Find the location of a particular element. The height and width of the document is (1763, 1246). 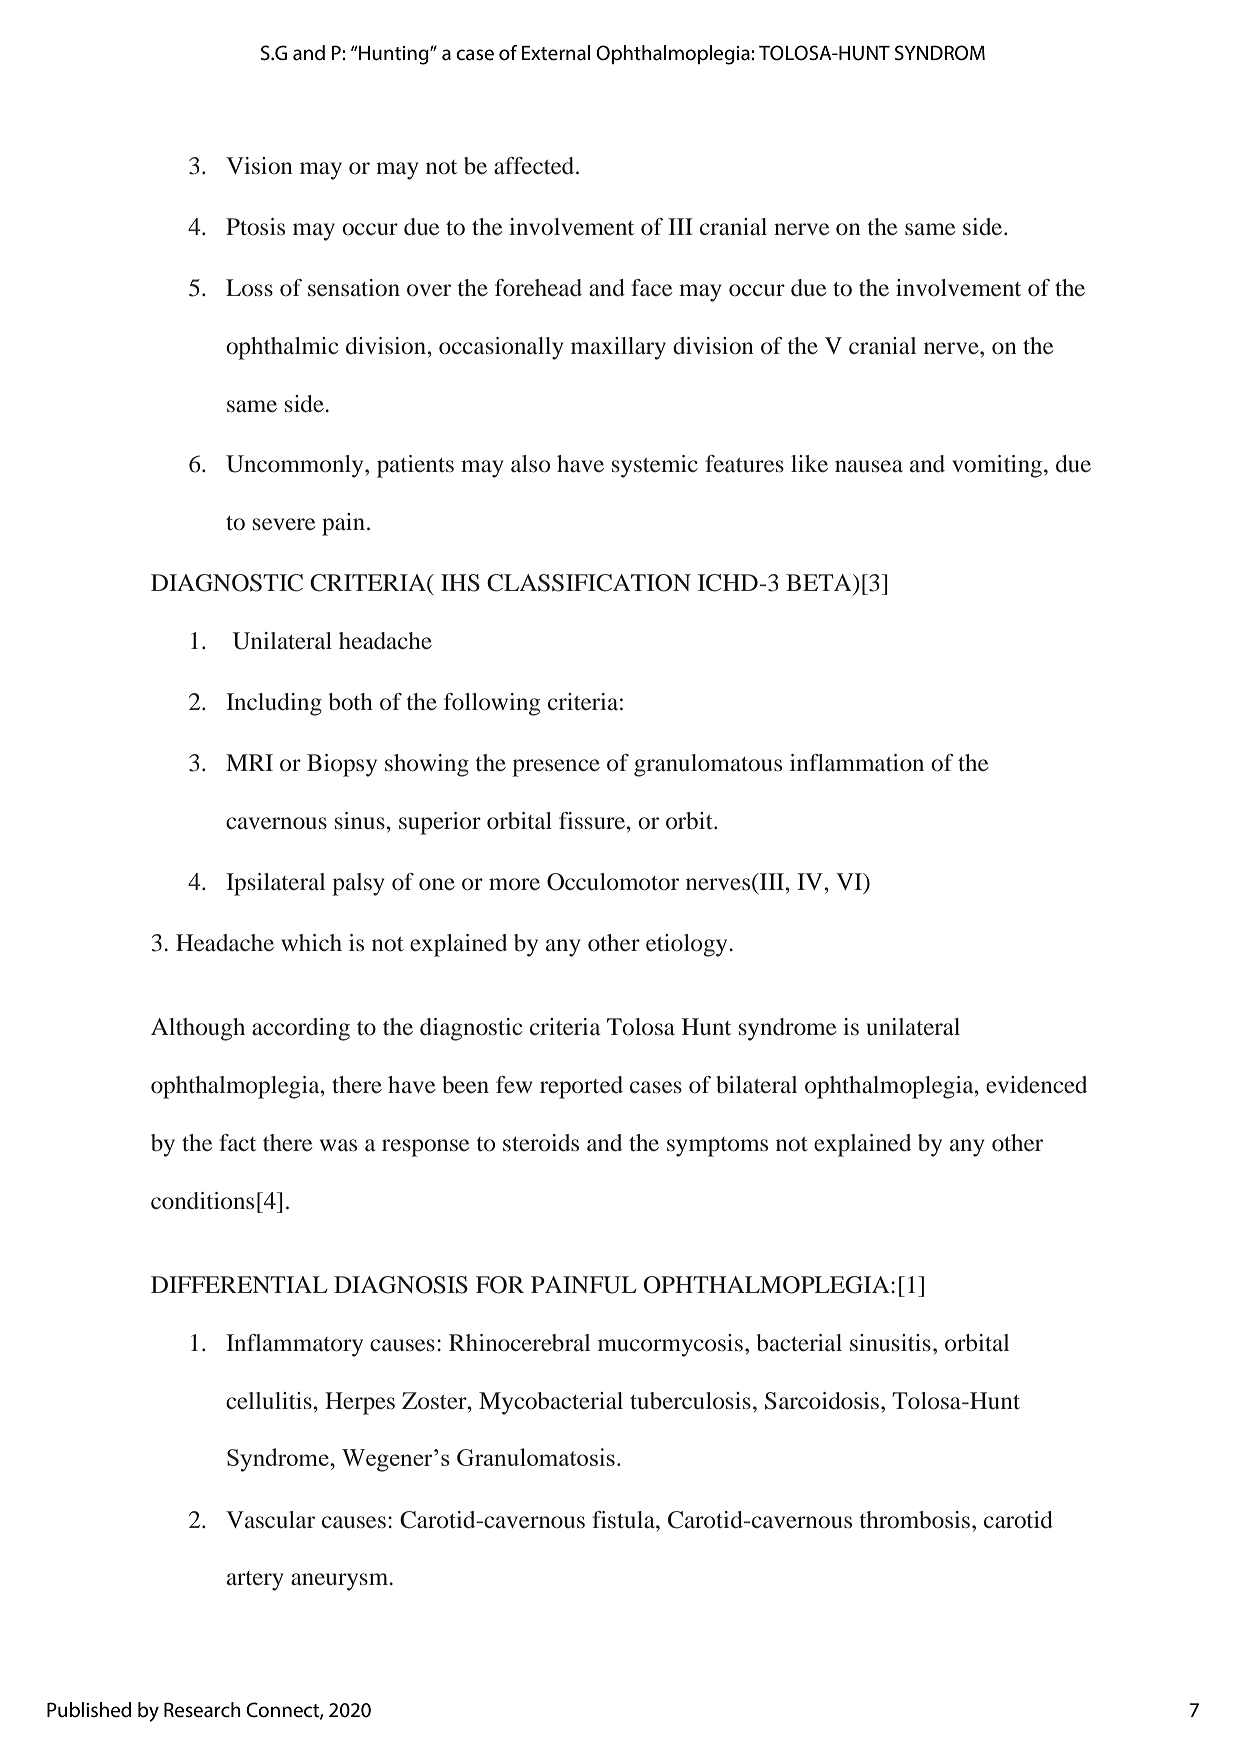

fistula is located at coordinates (624, 1520).
